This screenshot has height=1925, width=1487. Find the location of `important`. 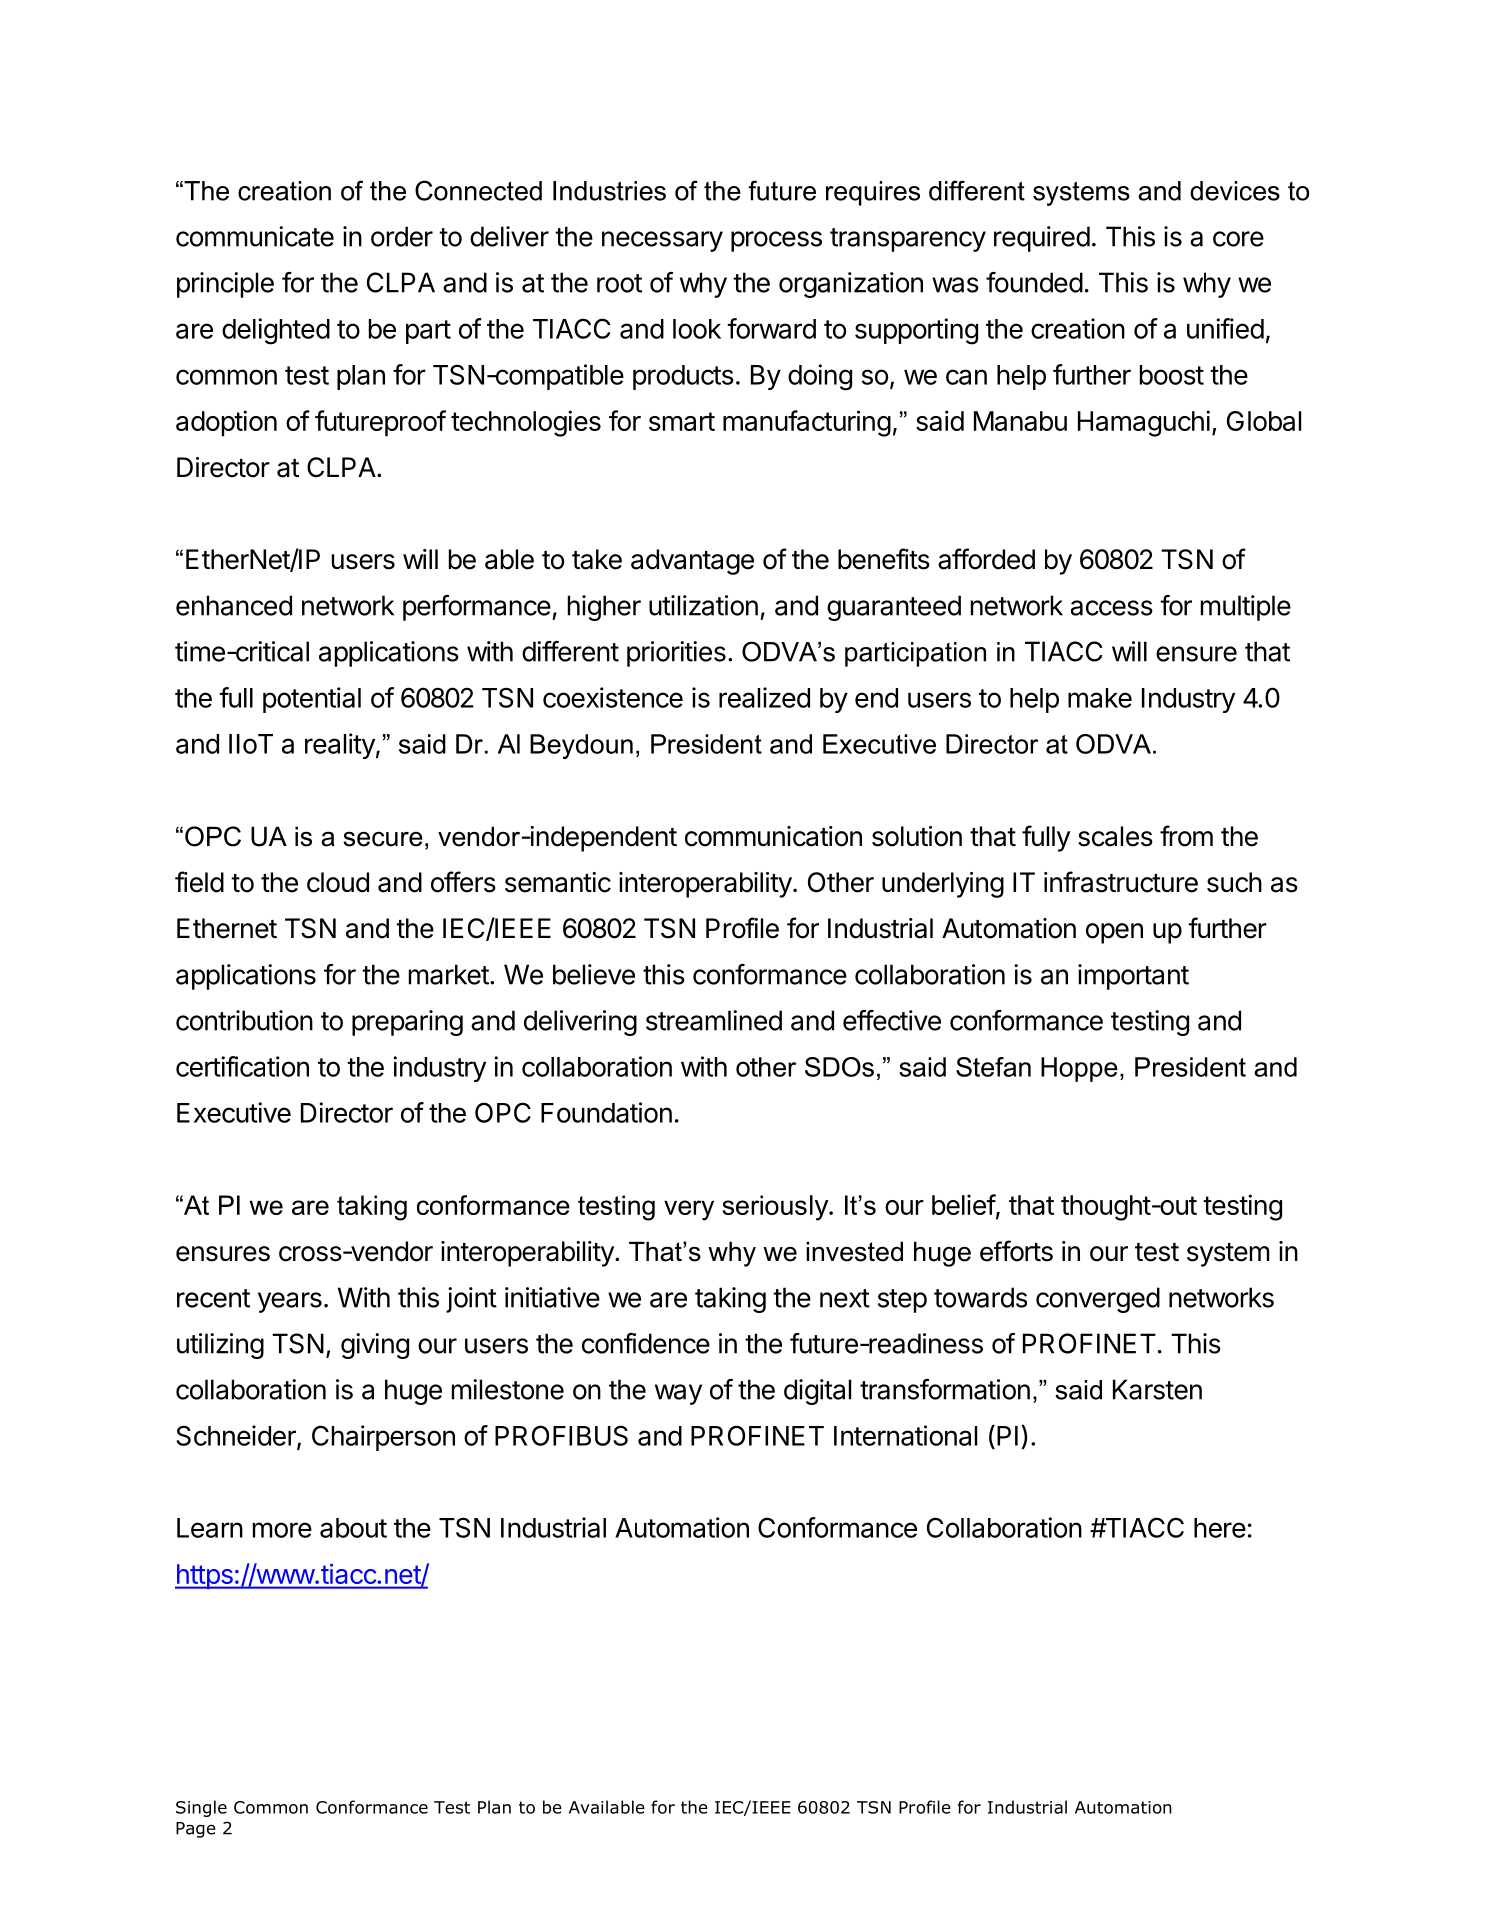

important is located at coordinates (1133, 977).
